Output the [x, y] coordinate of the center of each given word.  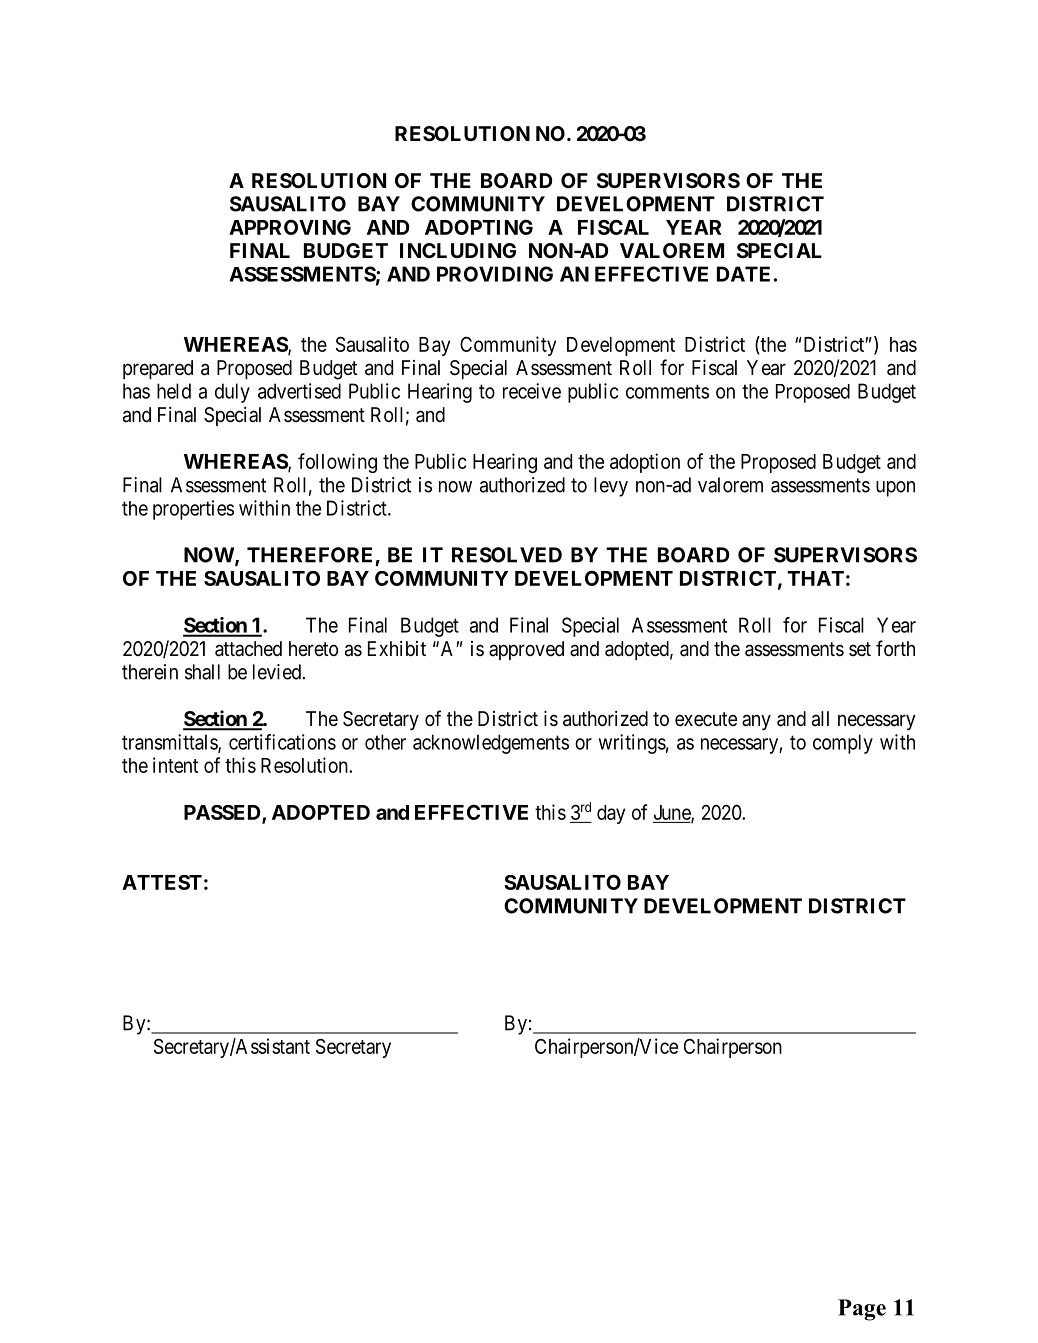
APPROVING [290, 227]
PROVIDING [495, 274]
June [673, 813]
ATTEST [162, 882]
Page [862, 1310]
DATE [743, 274]
